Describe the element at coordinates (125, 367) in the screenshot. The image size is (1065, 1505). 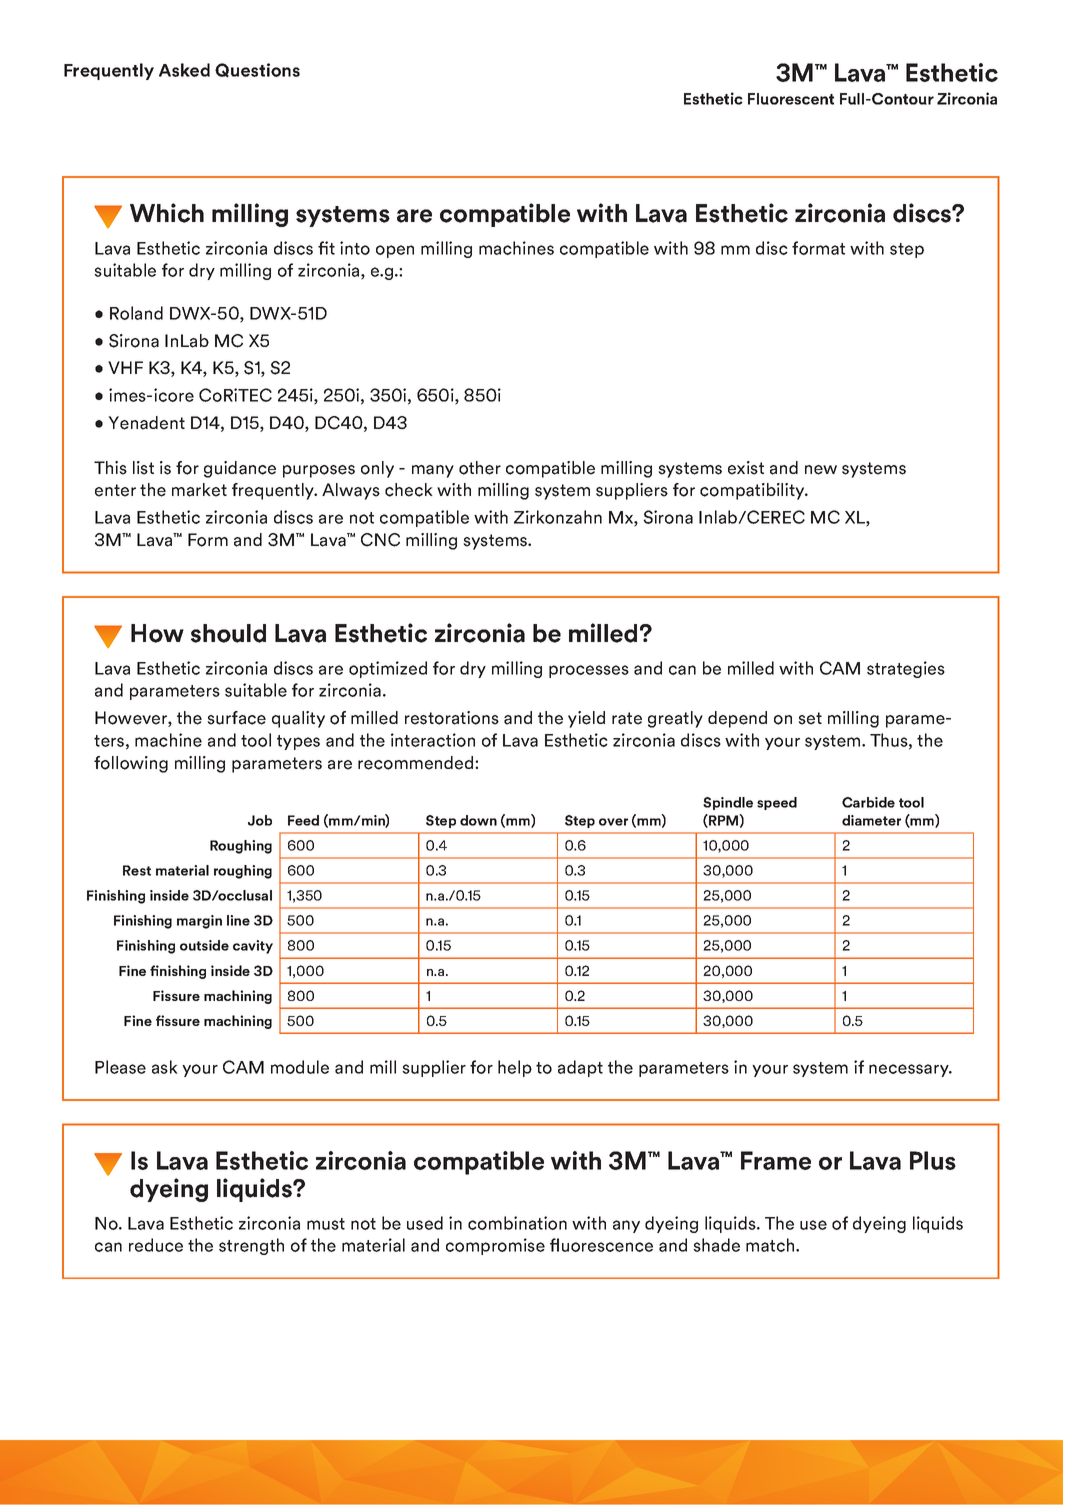
I see `VHF` at that location.
